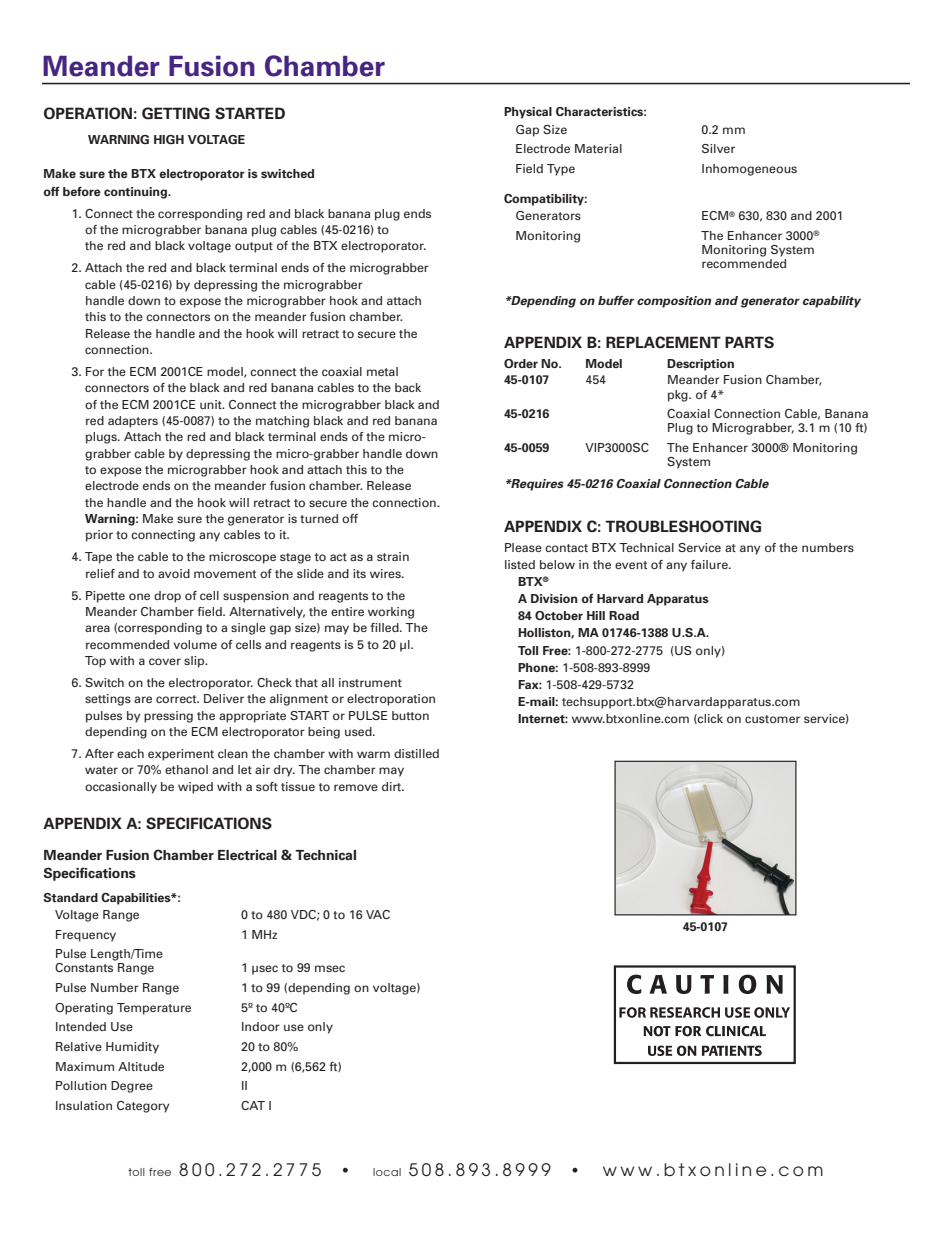 Image resolution: width=952 pixels, height=1233 pixels. I want to click on Road, so click(624, 615).
